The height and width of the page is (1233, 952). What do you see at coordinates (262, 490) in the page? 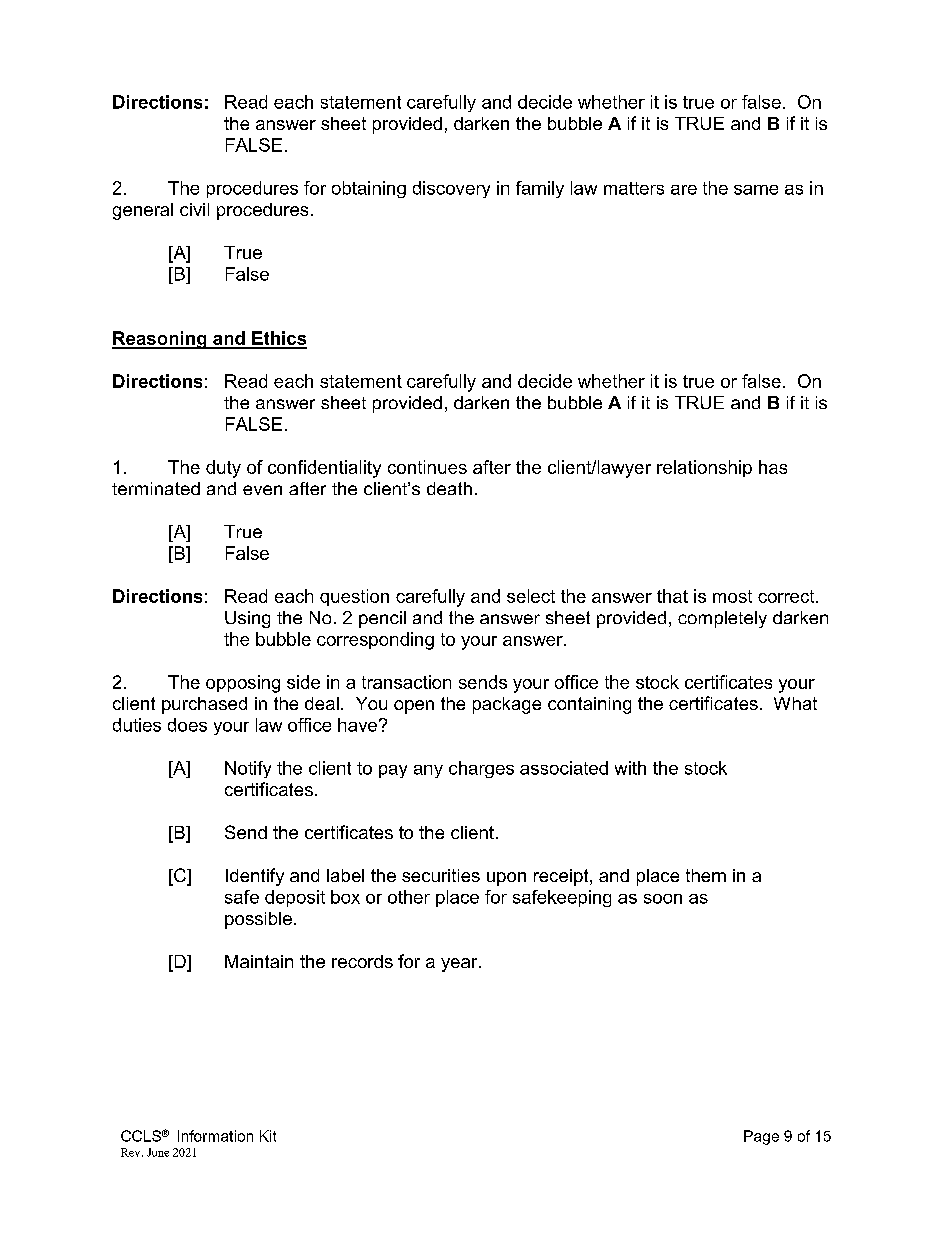
I see `even` at bounding box center [262, 490].
